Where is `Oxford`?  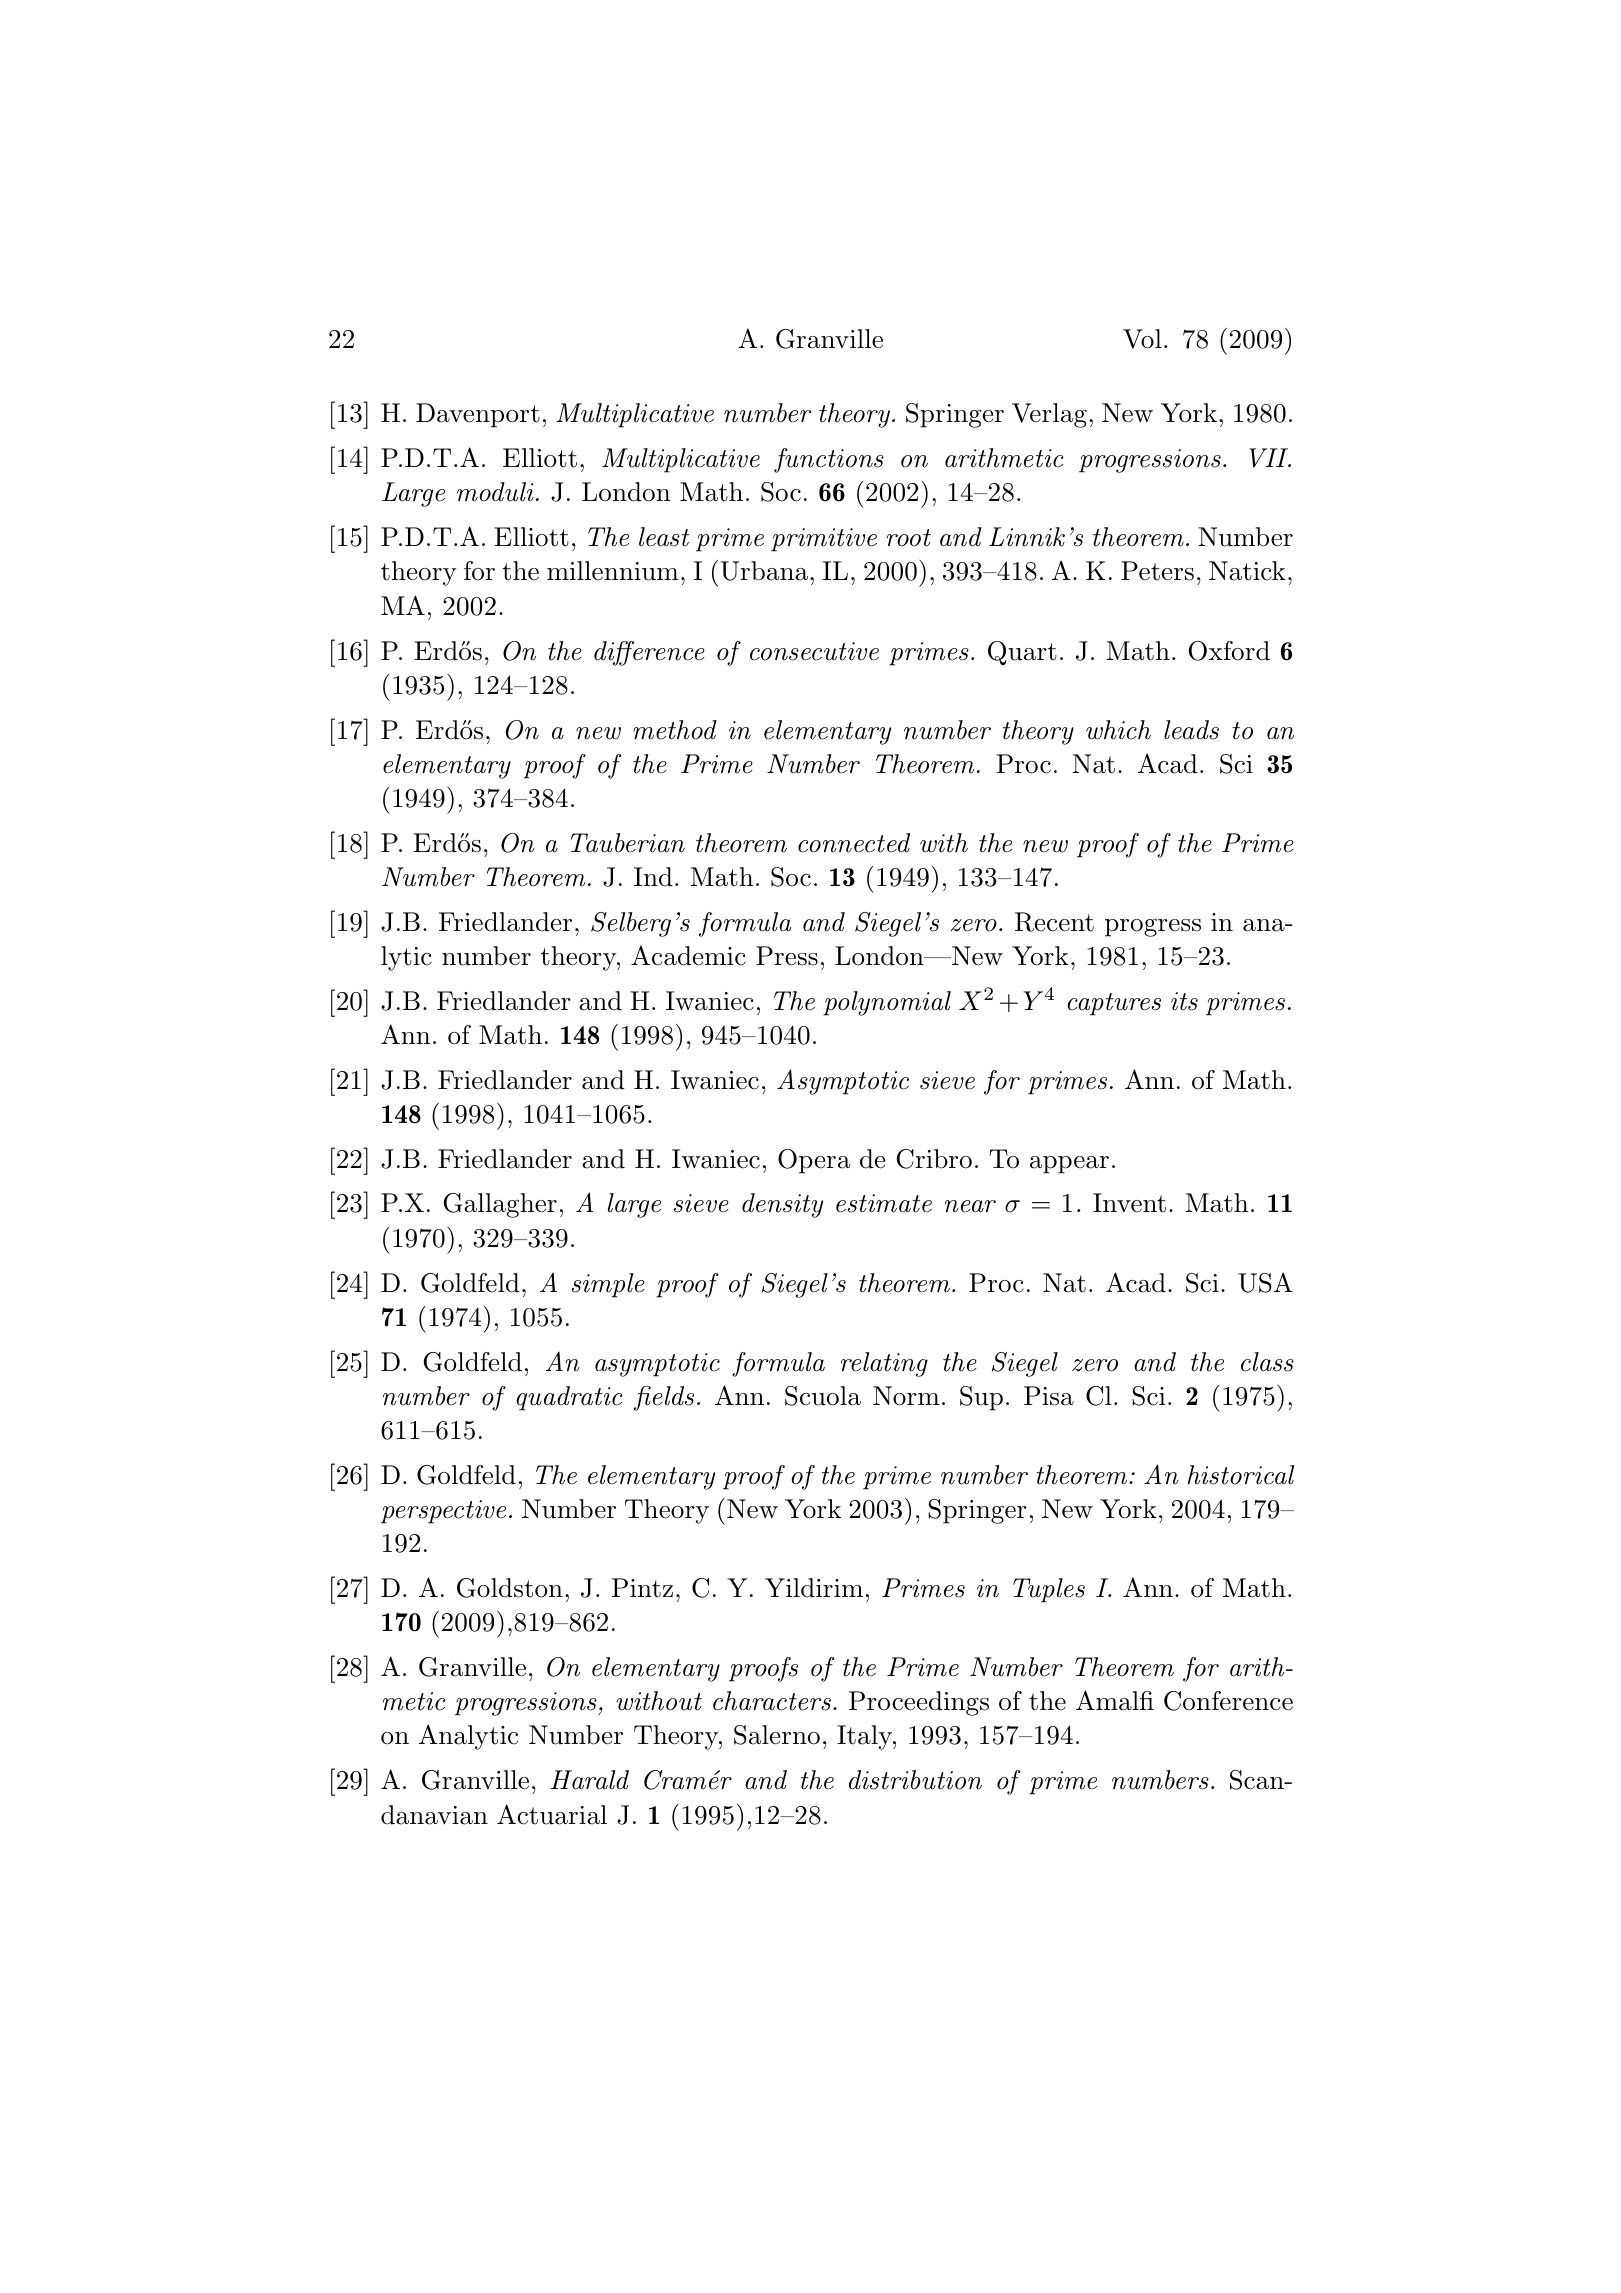
Oxford is located at coordinates (1229, 651).
